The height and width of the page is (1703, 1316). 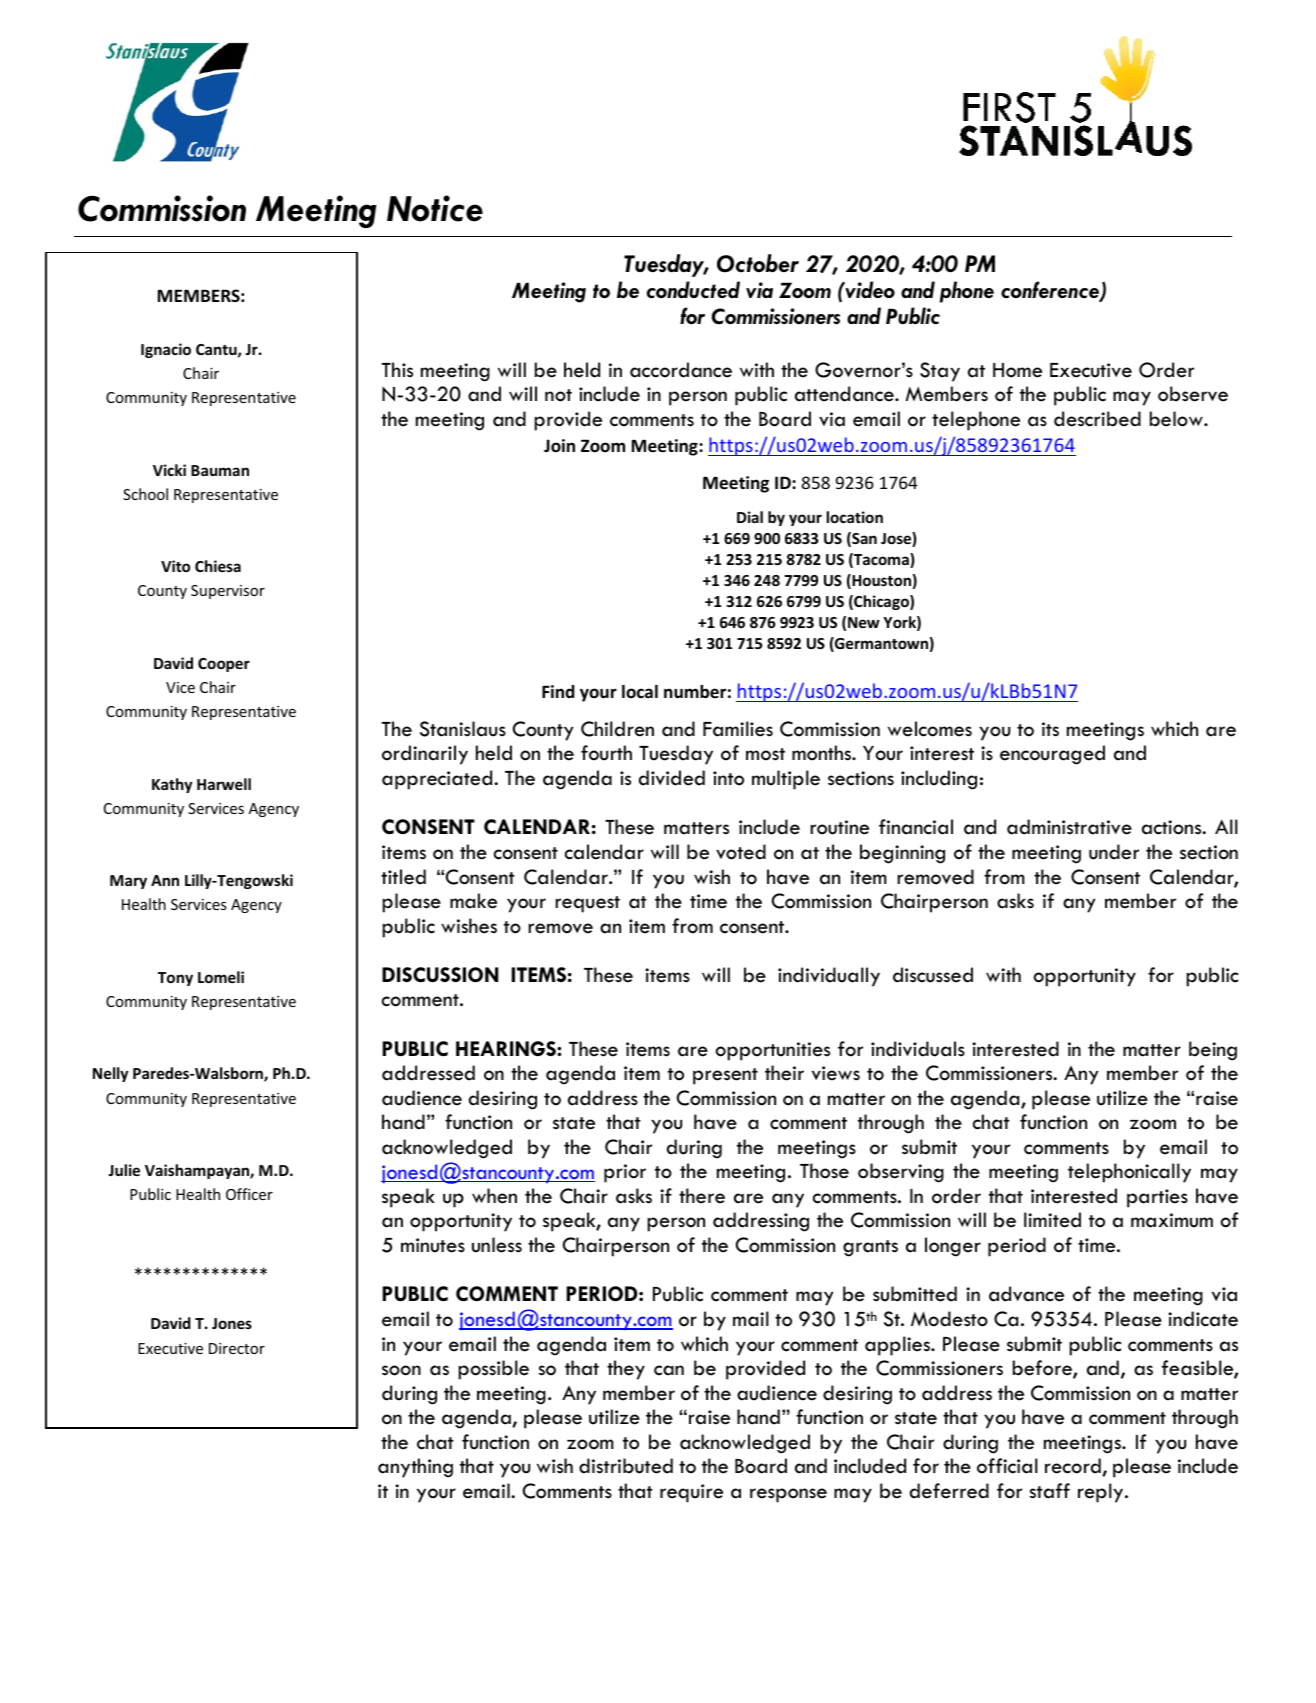 I want to click on voted, so click(x=741, y=852).
